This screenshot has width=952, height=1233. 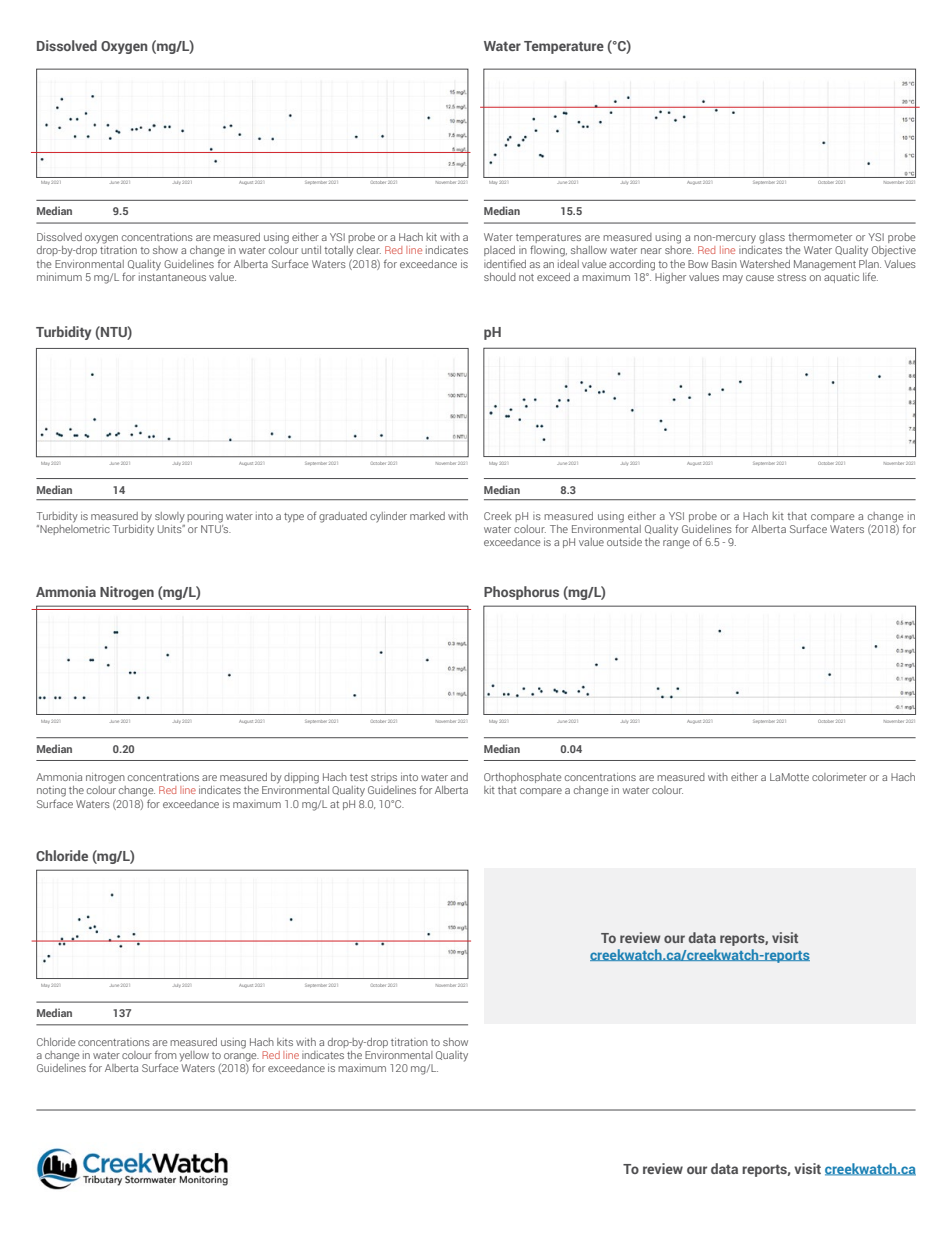 I want to click on instantaneous, so click(x=172, y=275).
